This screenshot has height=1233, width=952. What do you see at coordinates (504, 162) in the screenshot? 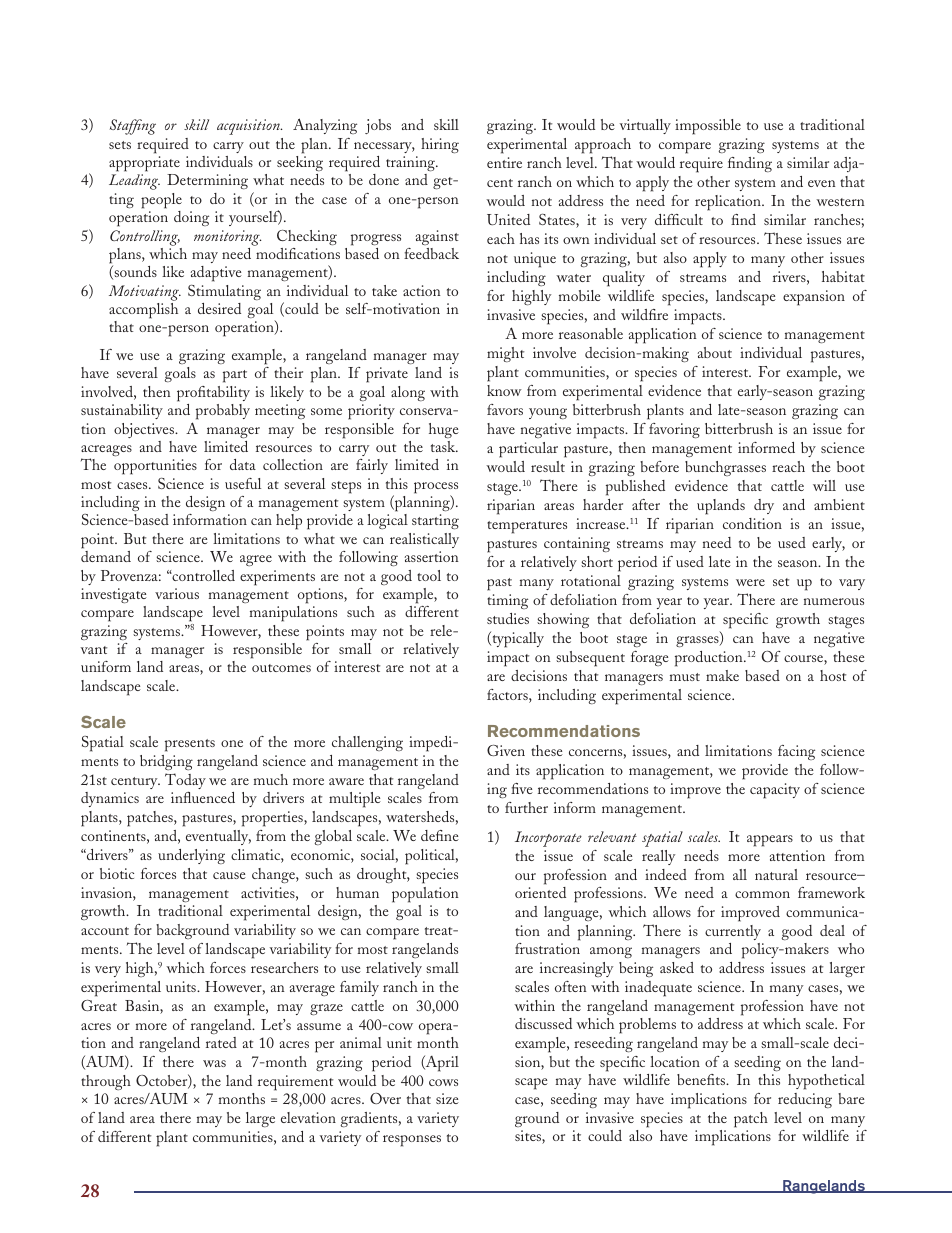
I see `entire` at bounding box center [504, 162].
